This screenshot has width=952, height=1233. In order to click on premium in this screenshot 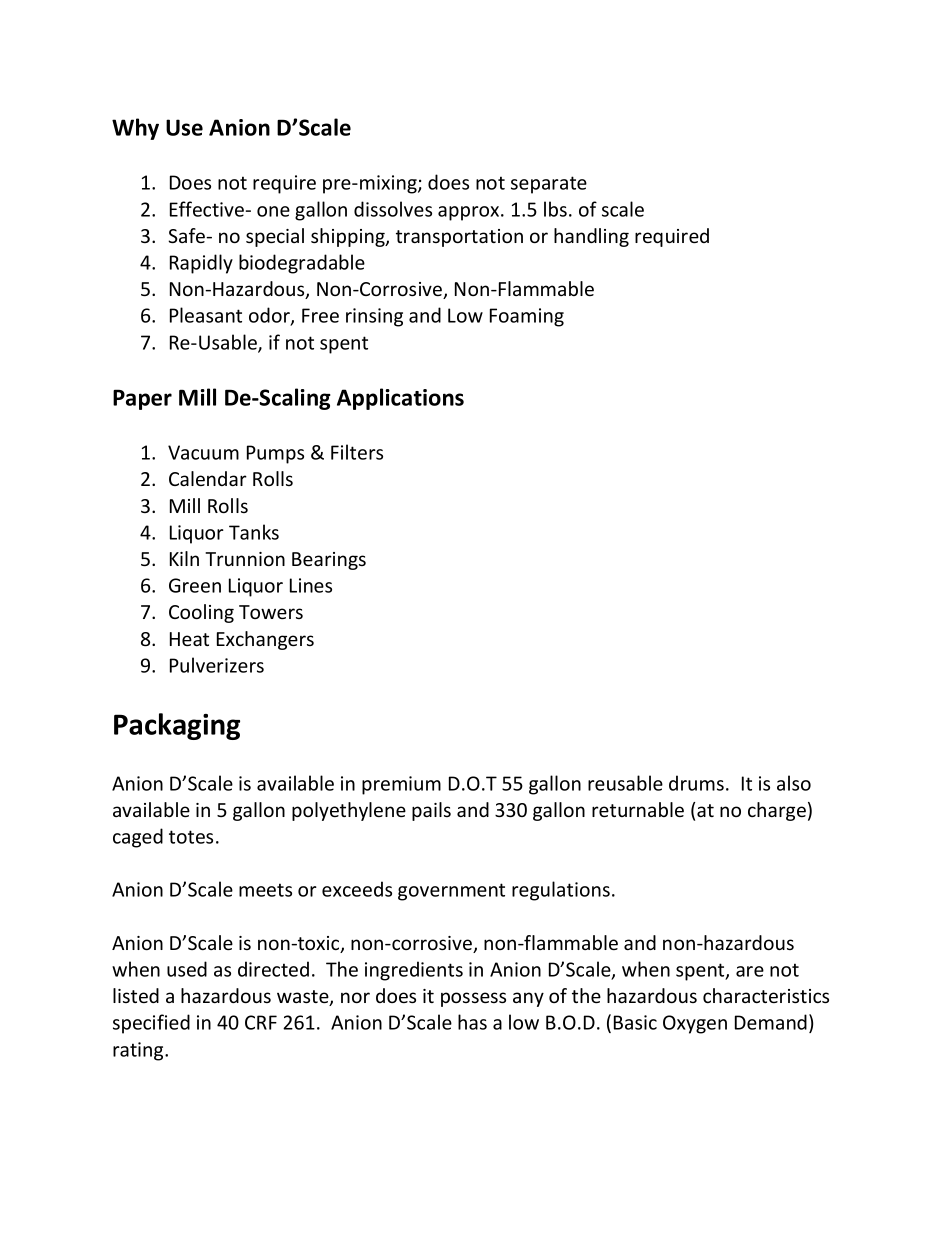, I will do `click(401, 785)`.
